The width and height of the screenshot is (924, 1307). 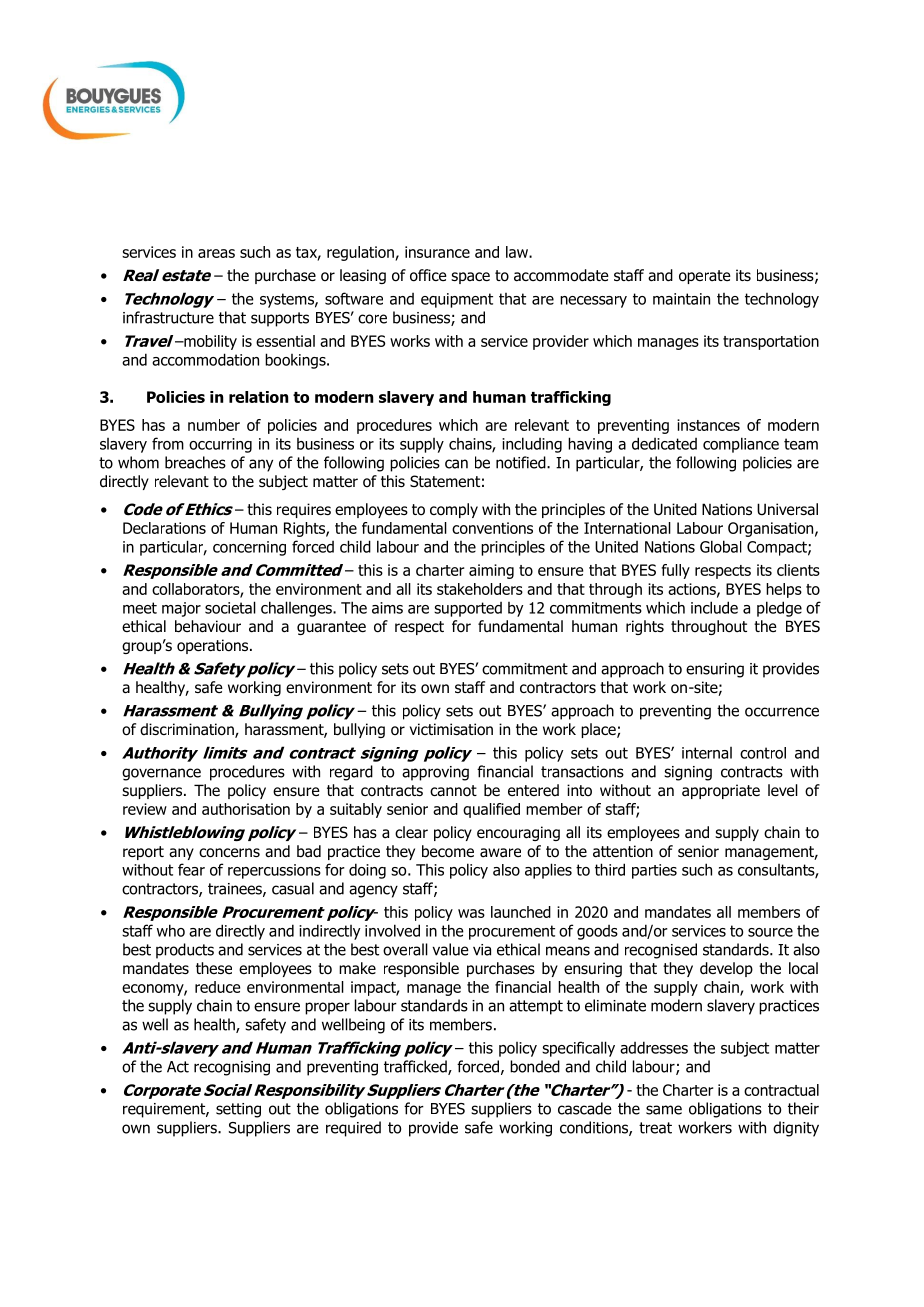 What do you see at coordinates (714, 607) in the screenshot?
I see `include` at bounding box center [714, 607].
